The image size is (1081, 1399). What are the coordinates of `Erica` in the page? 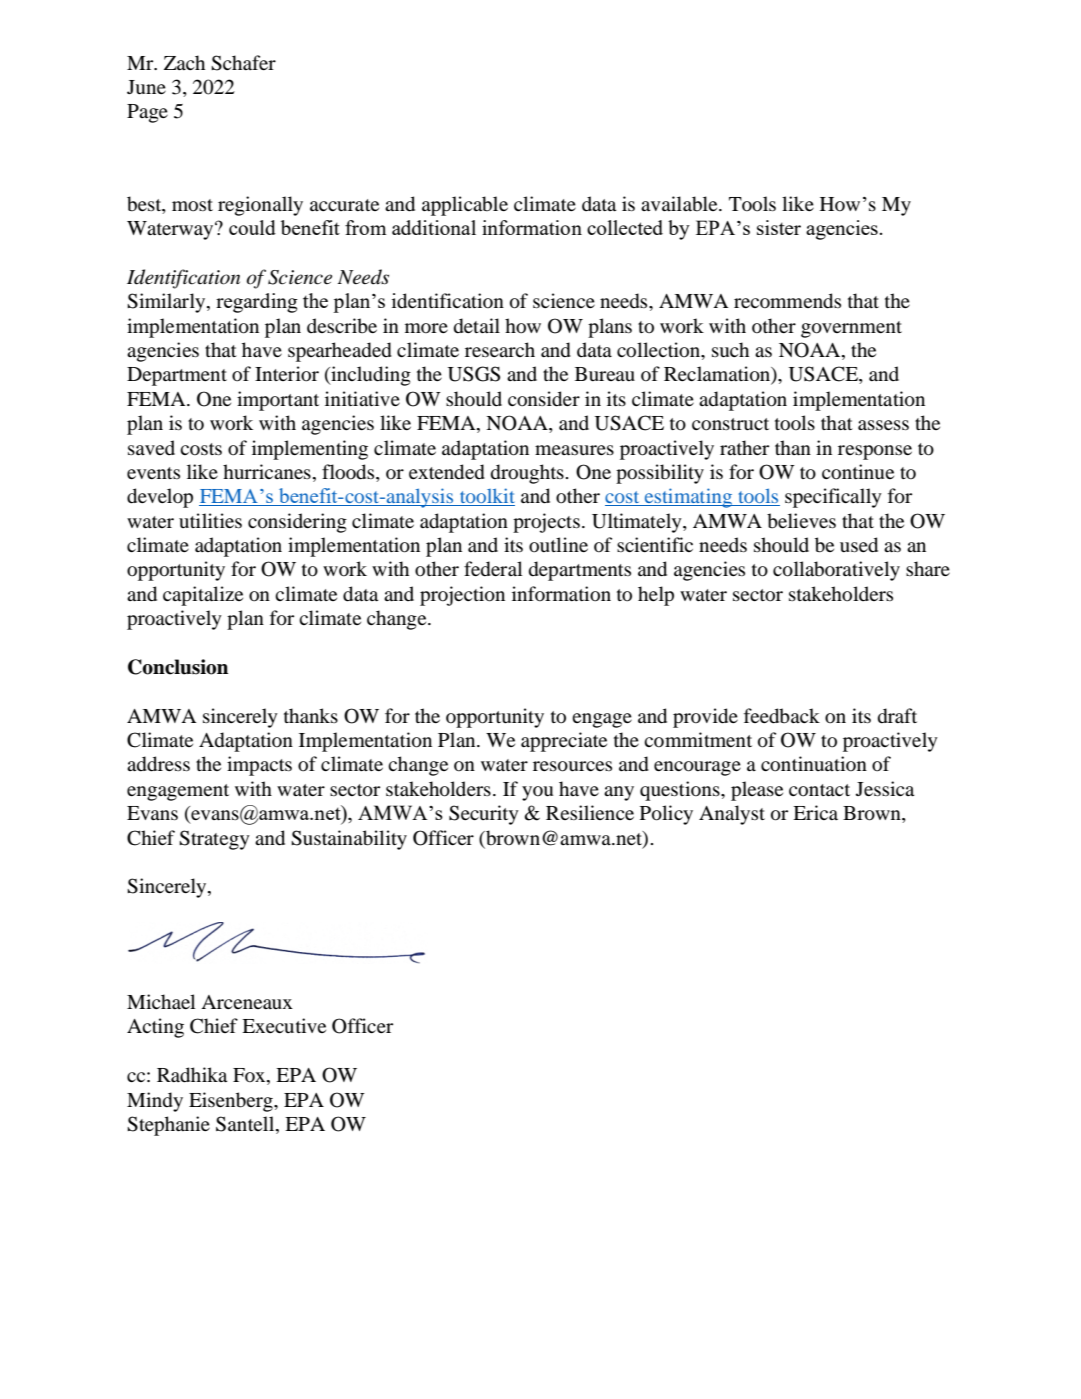 It's located at (815, 812).
